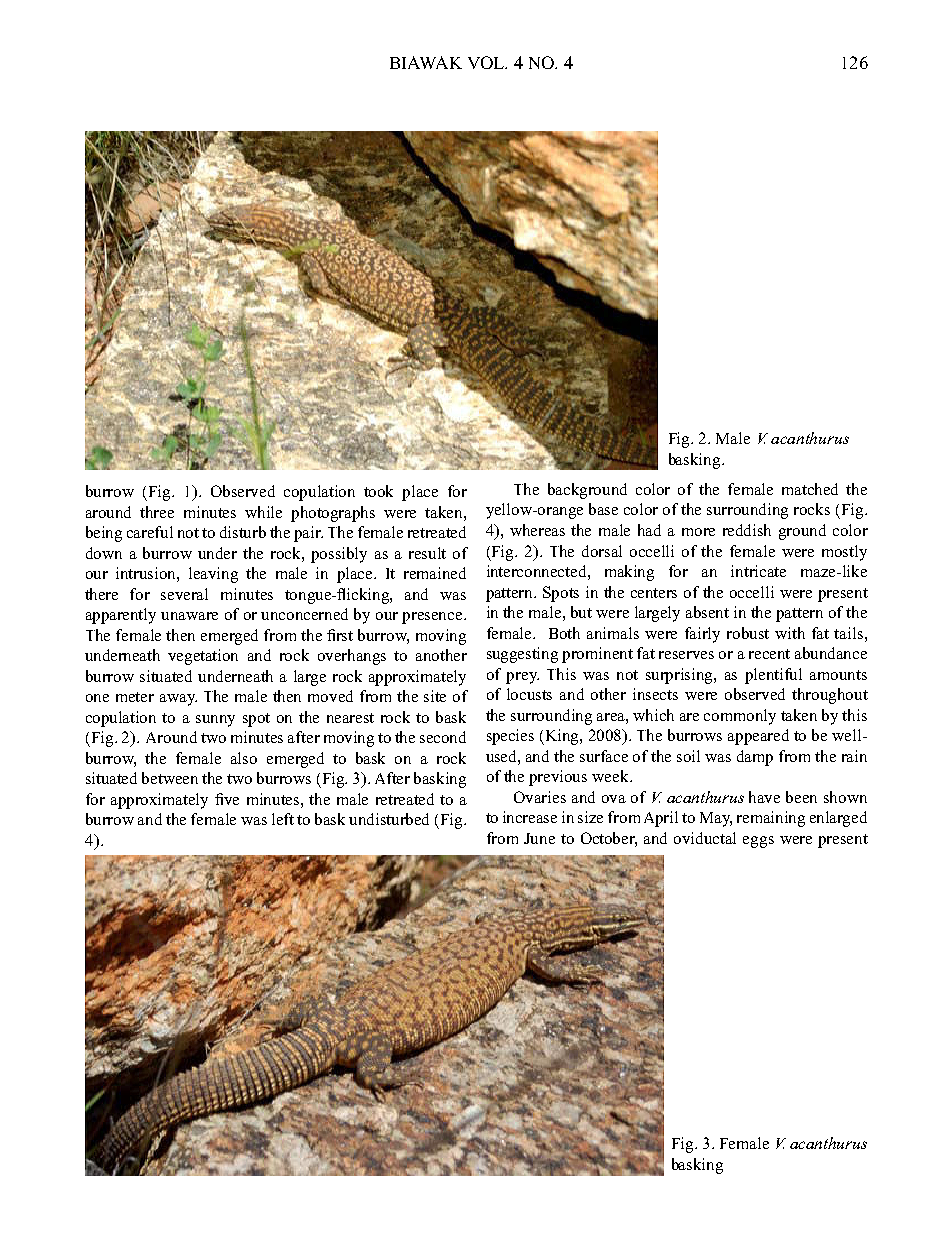  What do you see at coordinates (227, 799) in the screenshot?
I see `five` at bounding box center [227, 799].
